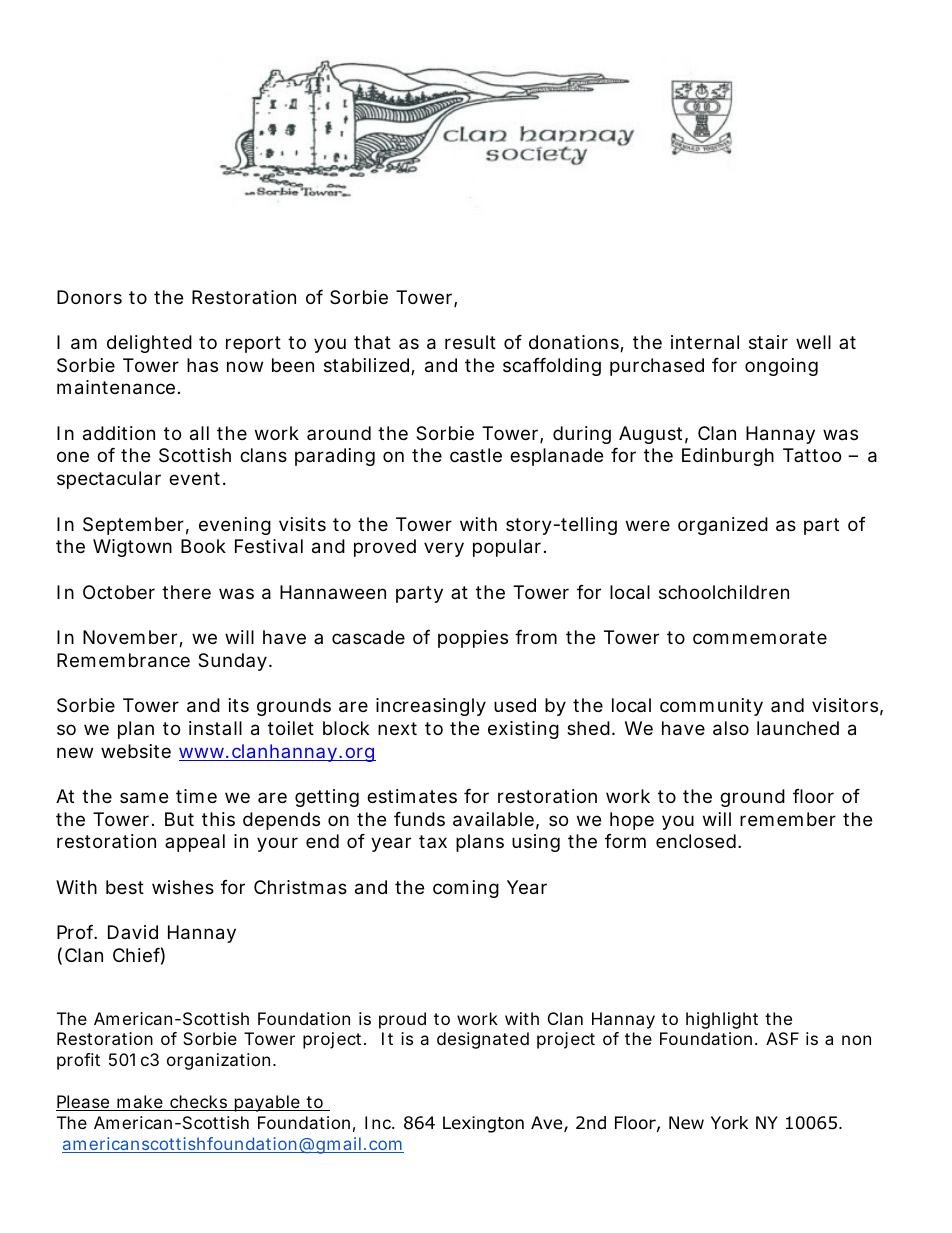 The height and width of the page is (1233, 952). What do you see at coordinates (483, 1124) in the page?
I see `Lexington` at bounding box center [483, 1124].
